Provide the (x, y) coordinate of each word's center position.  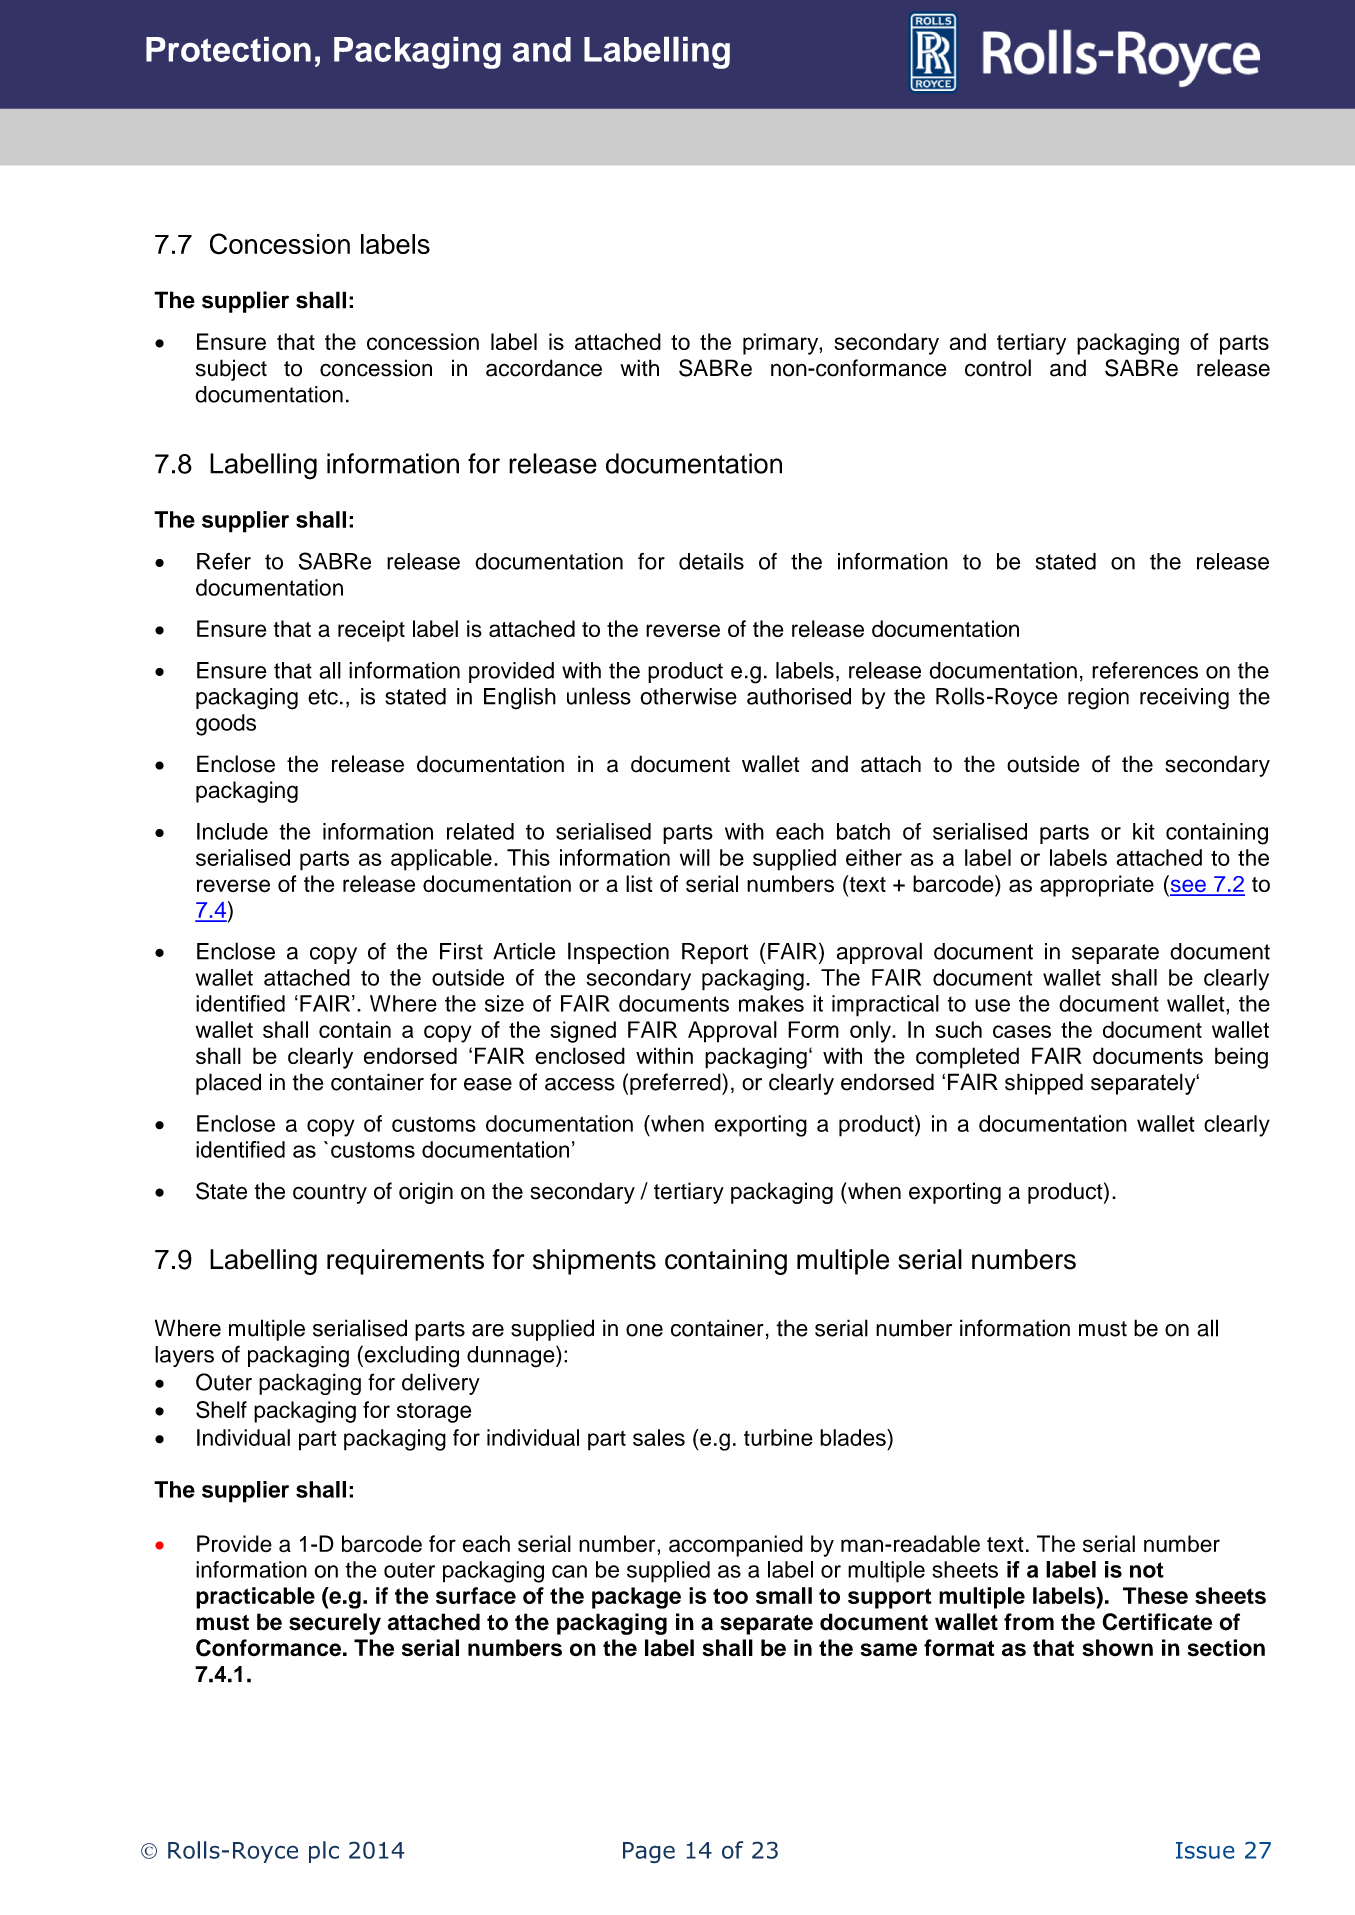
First (461, 951)
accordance (544, 368)
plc (324, 1852)
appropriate (1097, 886)
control (998, 368)
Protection (228, 49)
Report (715, 953)
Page (649, 1853)
